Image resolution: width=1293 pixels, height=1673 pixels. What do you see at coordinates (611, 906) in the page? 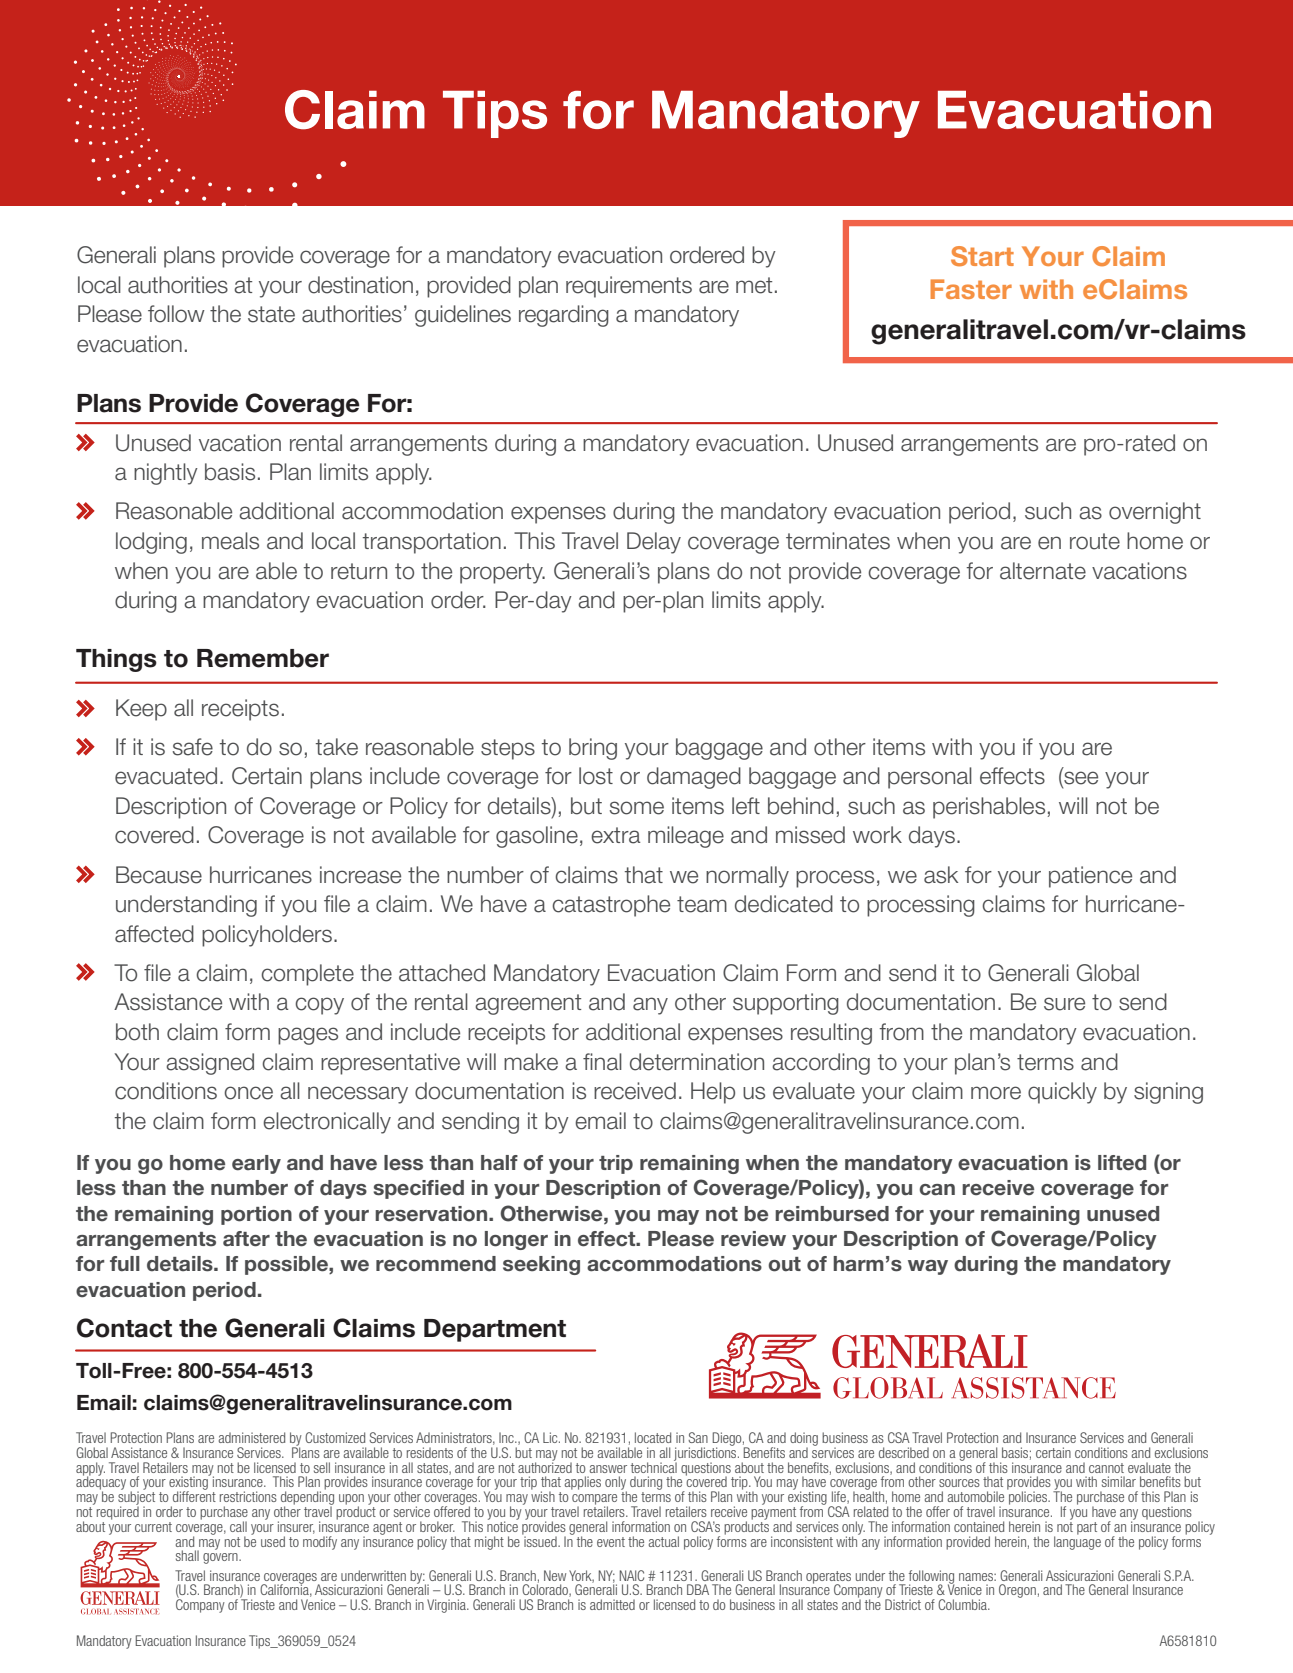
I see `catastrophe` at bounding box center [611, 906].
